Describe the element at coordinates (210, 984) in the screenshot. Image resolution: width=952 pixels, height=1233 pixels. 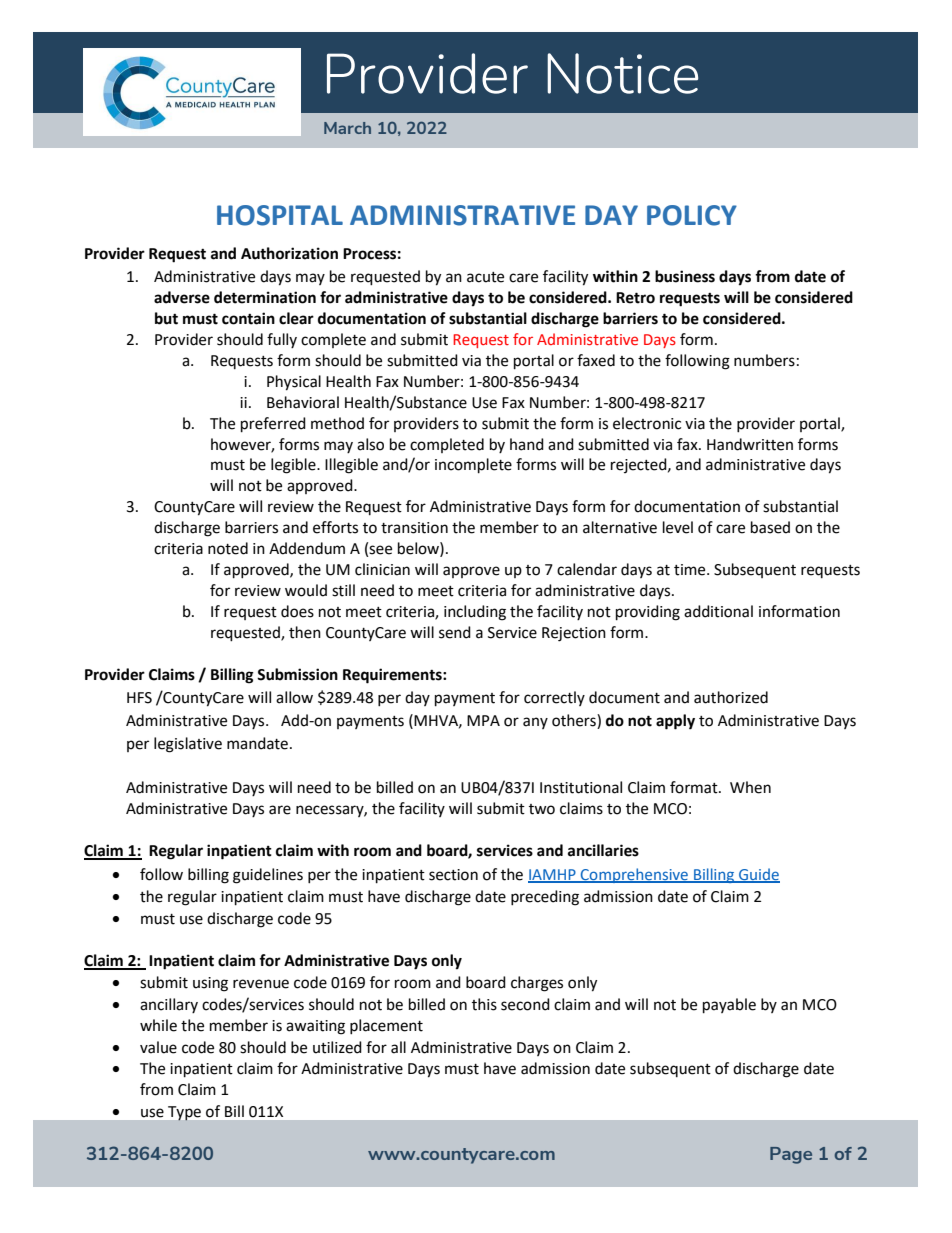
I see `using` at that location.
